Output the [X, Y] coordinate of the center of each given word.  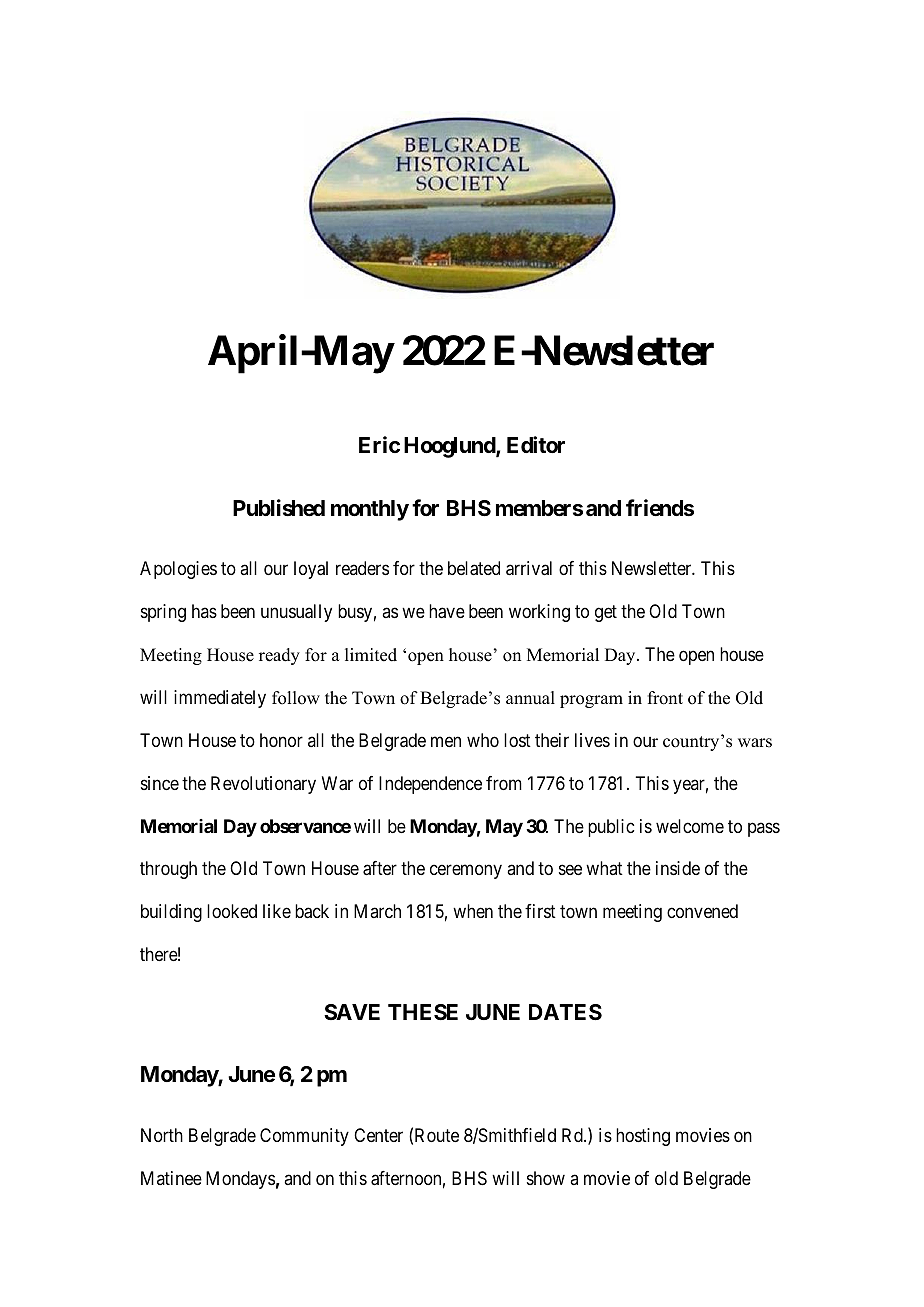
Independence [430, 785]
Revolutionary [263, 785]
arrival [529, 568]
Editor [536, 444]
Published [279, 508]
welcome [690, 826]
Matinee [171, 1178]
